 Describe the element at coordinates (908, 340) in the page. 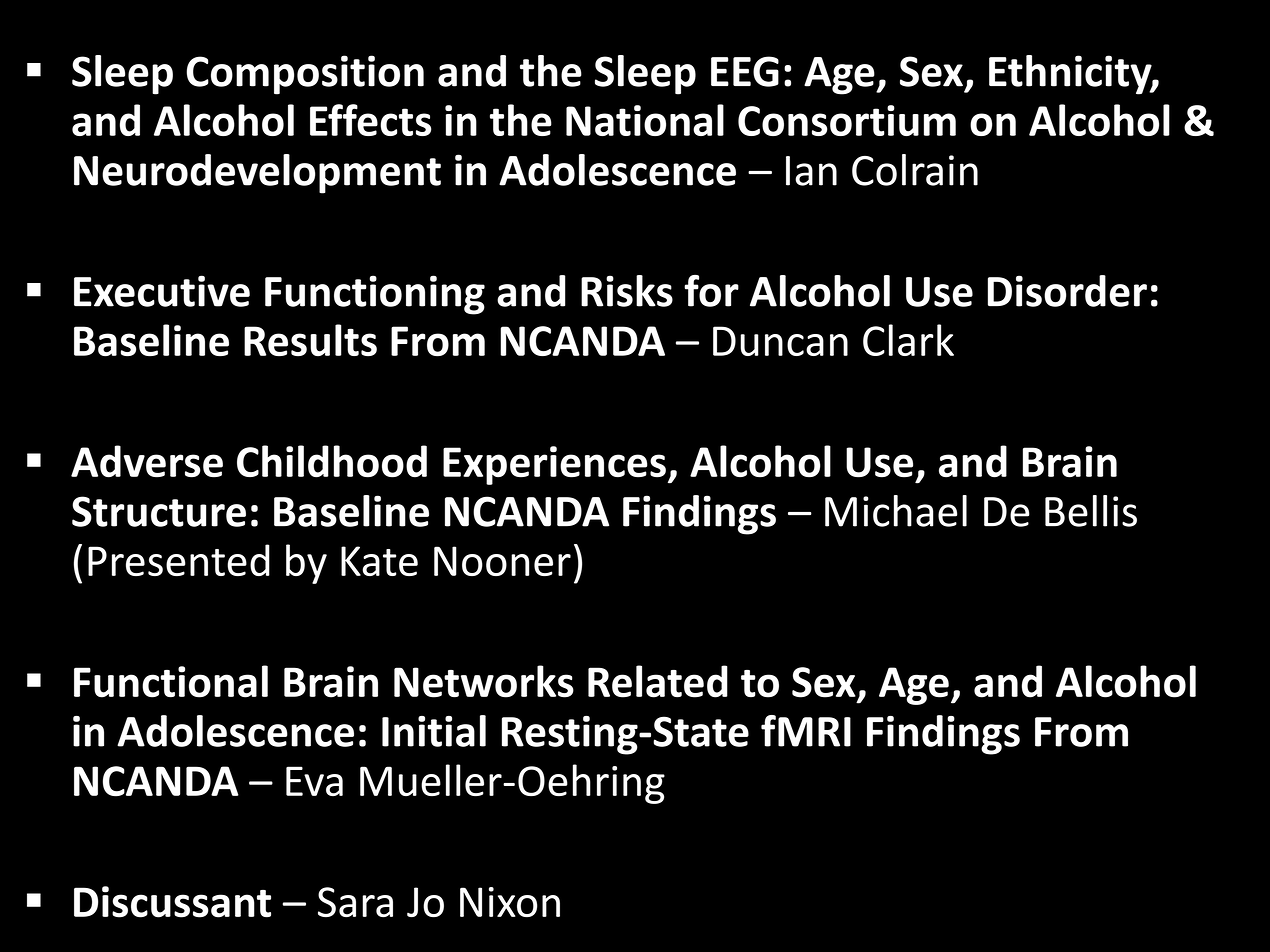

I see `Clark` at that location.
